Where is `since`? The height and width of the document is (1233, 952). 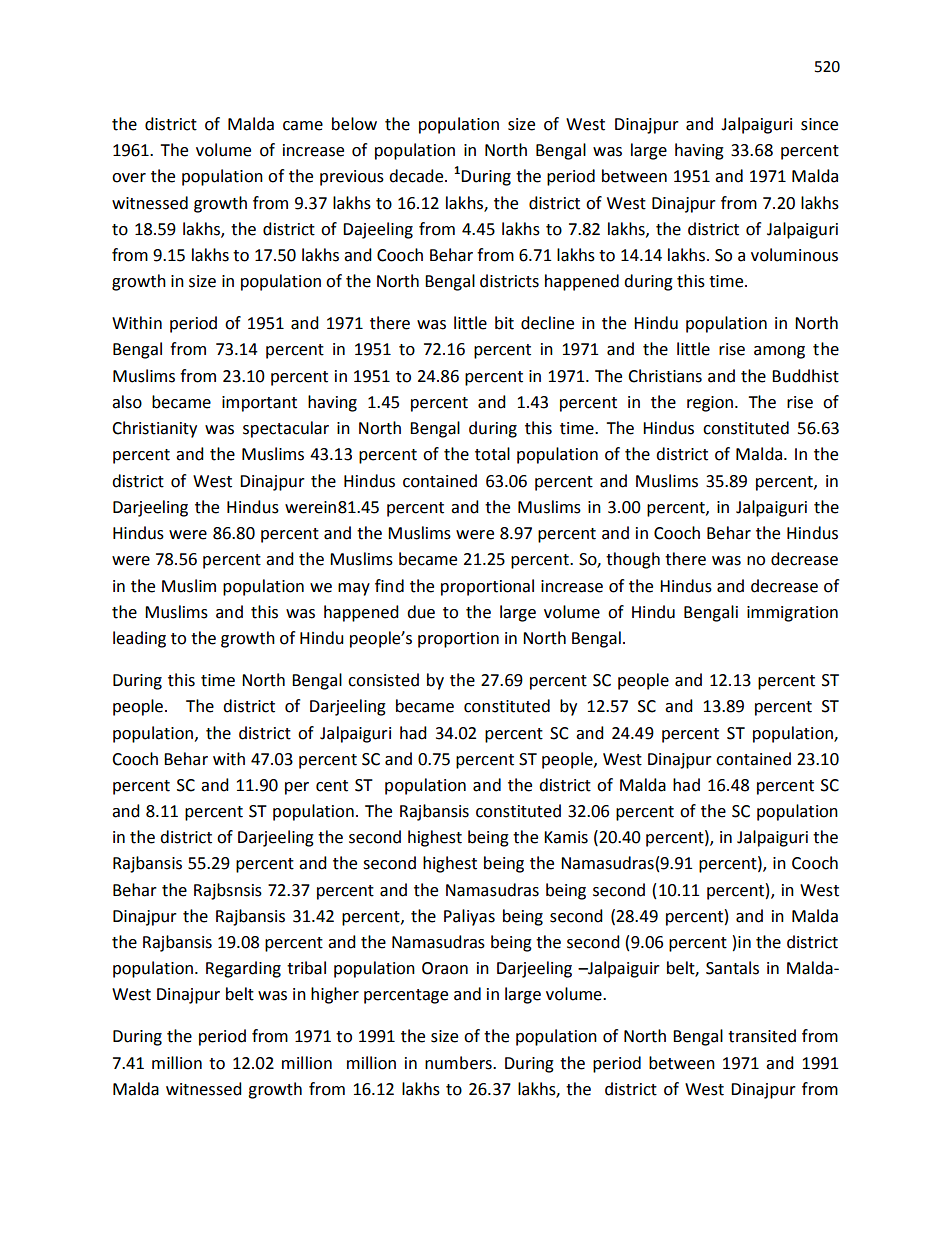 since is located at coordinates (819, 124).
